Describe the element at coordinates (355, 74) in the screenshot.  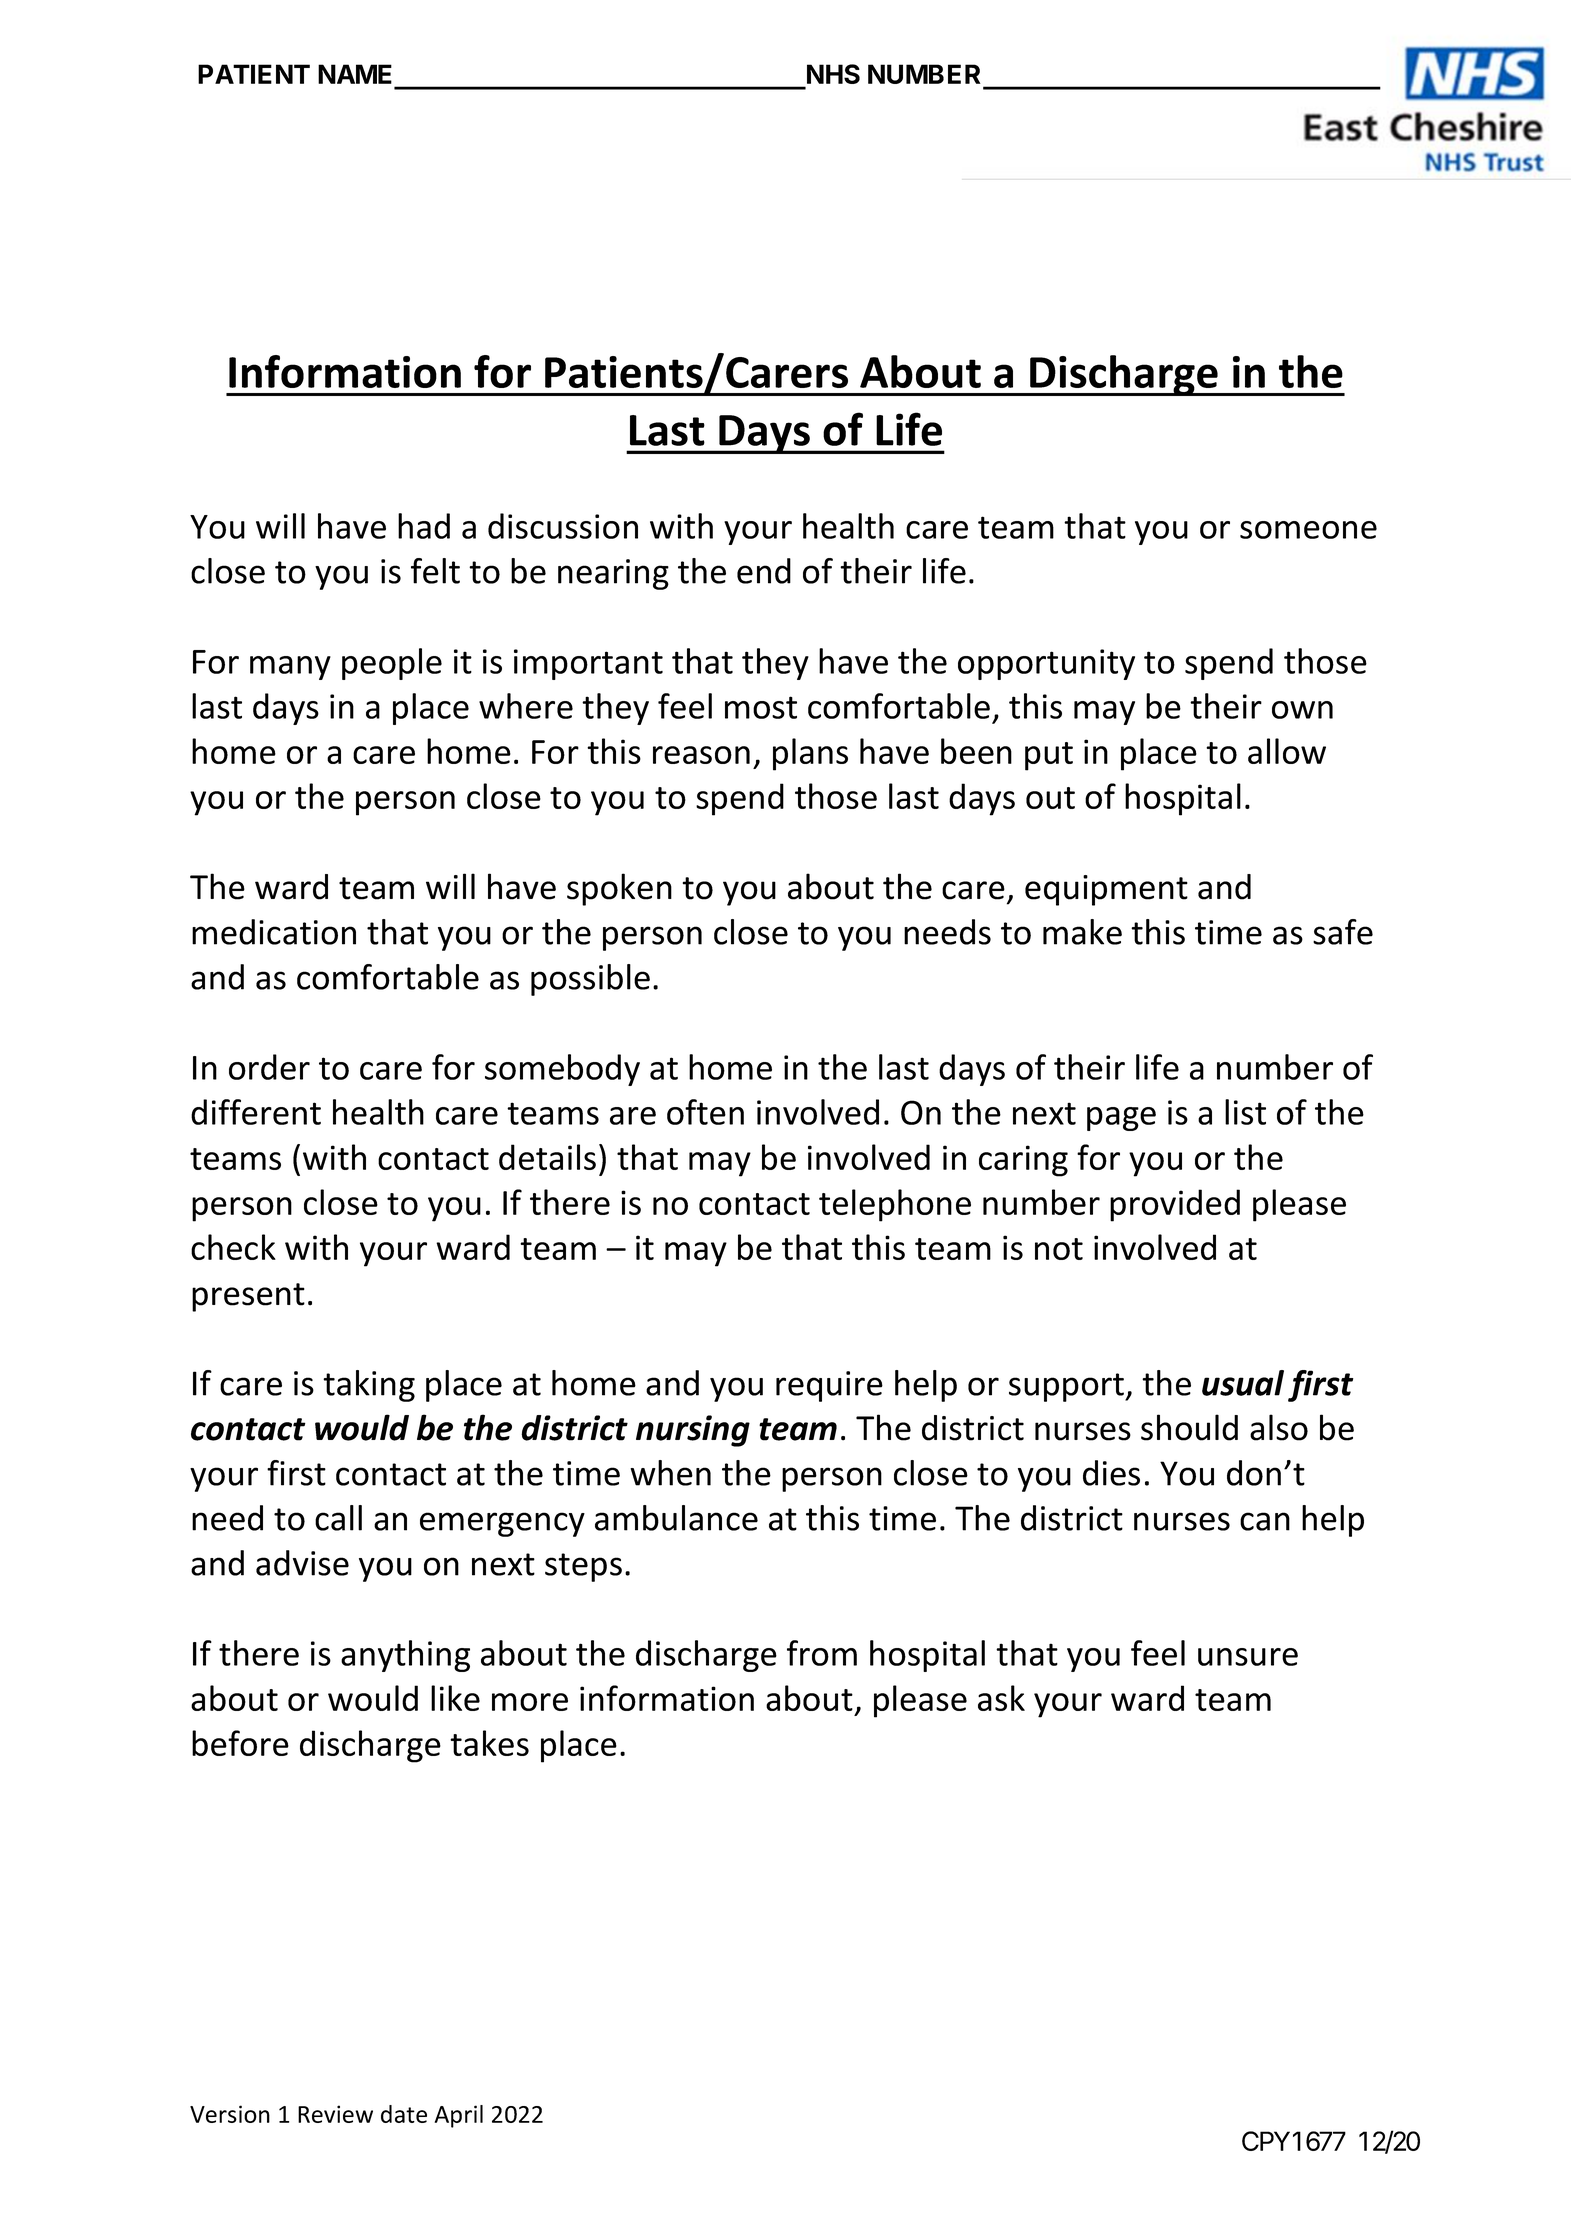
I see `NAME` at that location.
